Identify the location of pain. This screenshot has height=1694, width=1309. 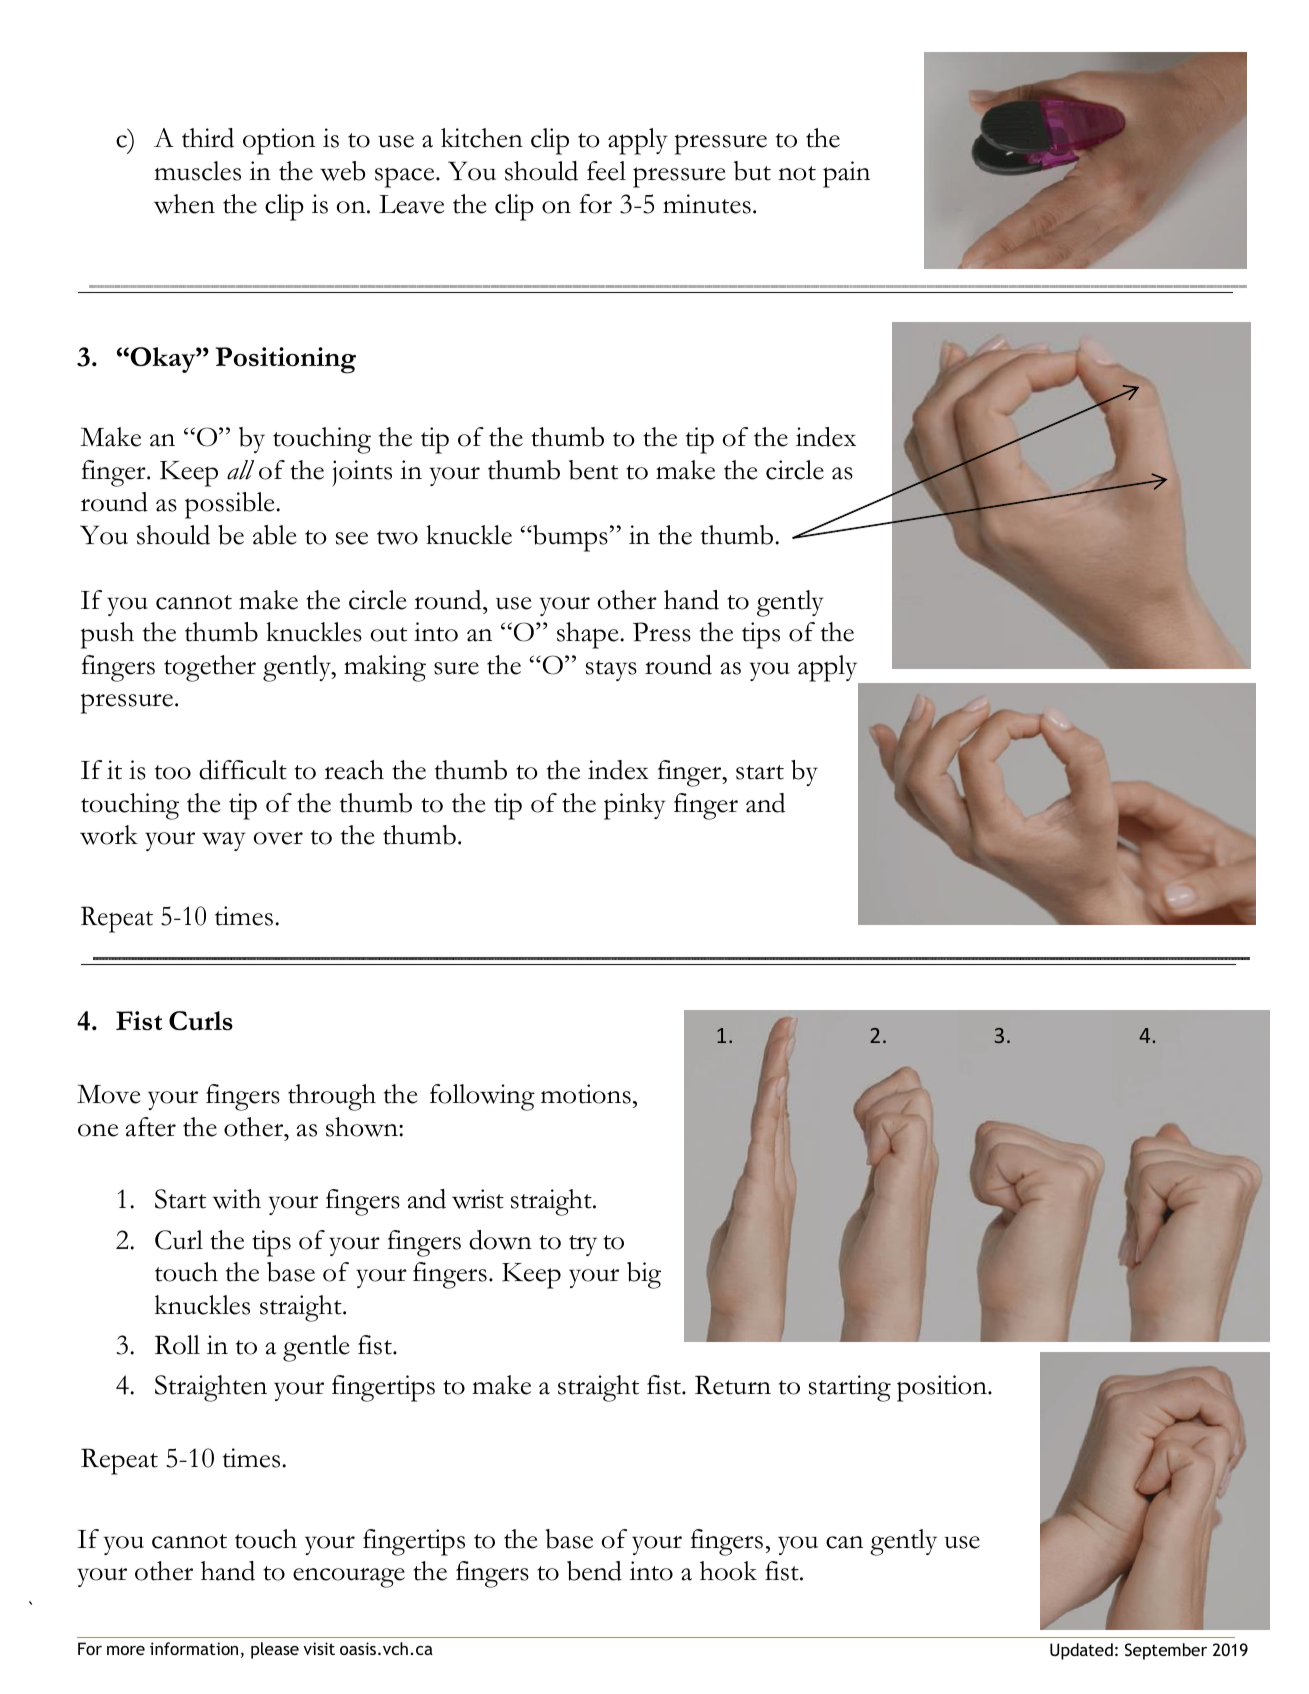
(846, 174).
